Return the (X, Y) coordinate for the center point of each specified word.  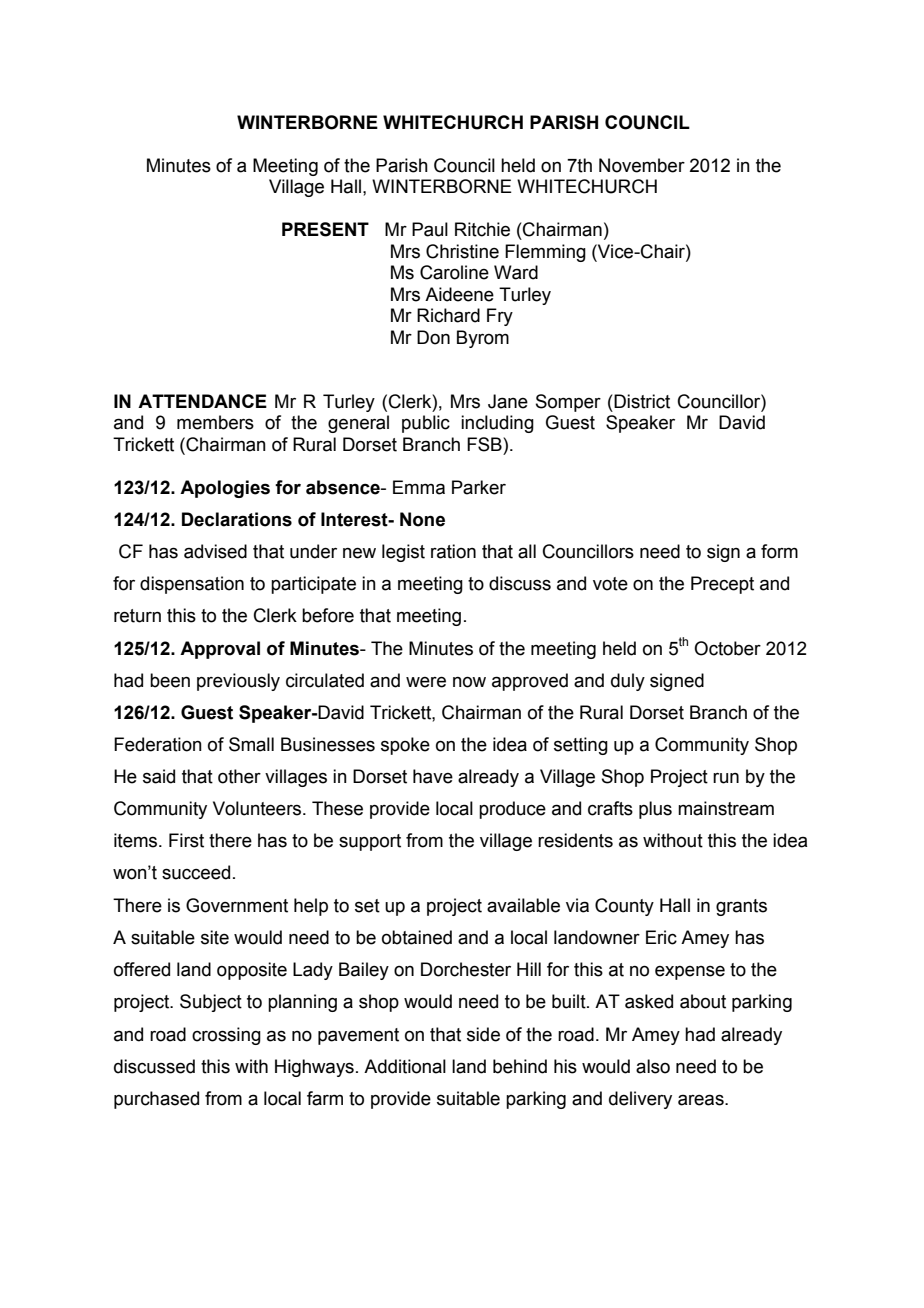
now (469, 682)
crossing (226, 1036)
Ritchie (482, 229)
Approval (220, 650)
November (642, 165)
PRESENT (325, 229)
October (727, 648)
